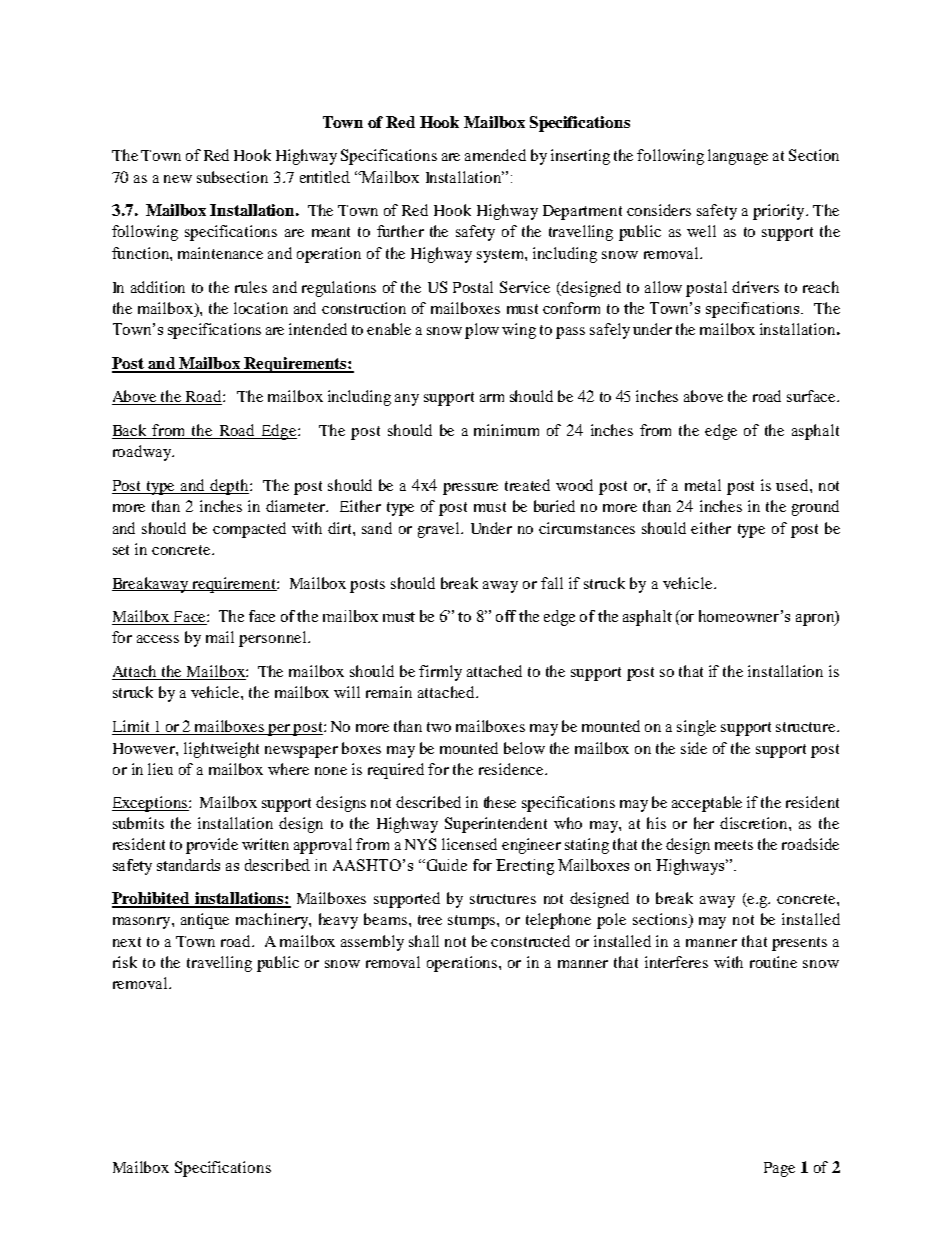  What do you see at coordinates (220, 253) in the screenshot?
I see `maintenance` at bounding box center [220, 253].
